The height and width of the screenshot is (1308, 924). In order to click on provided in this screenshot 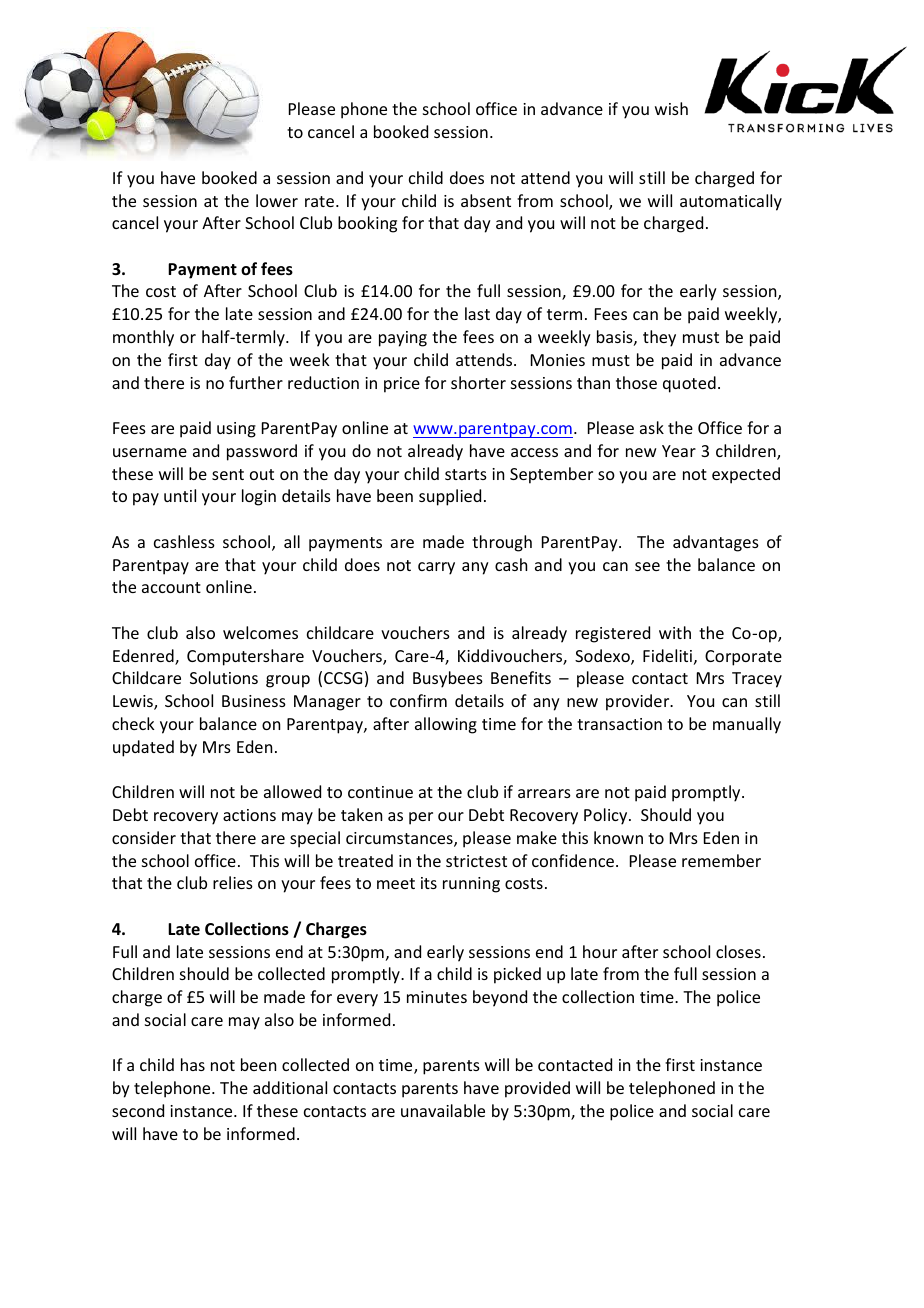, I will do `click(537, 1089)`.
